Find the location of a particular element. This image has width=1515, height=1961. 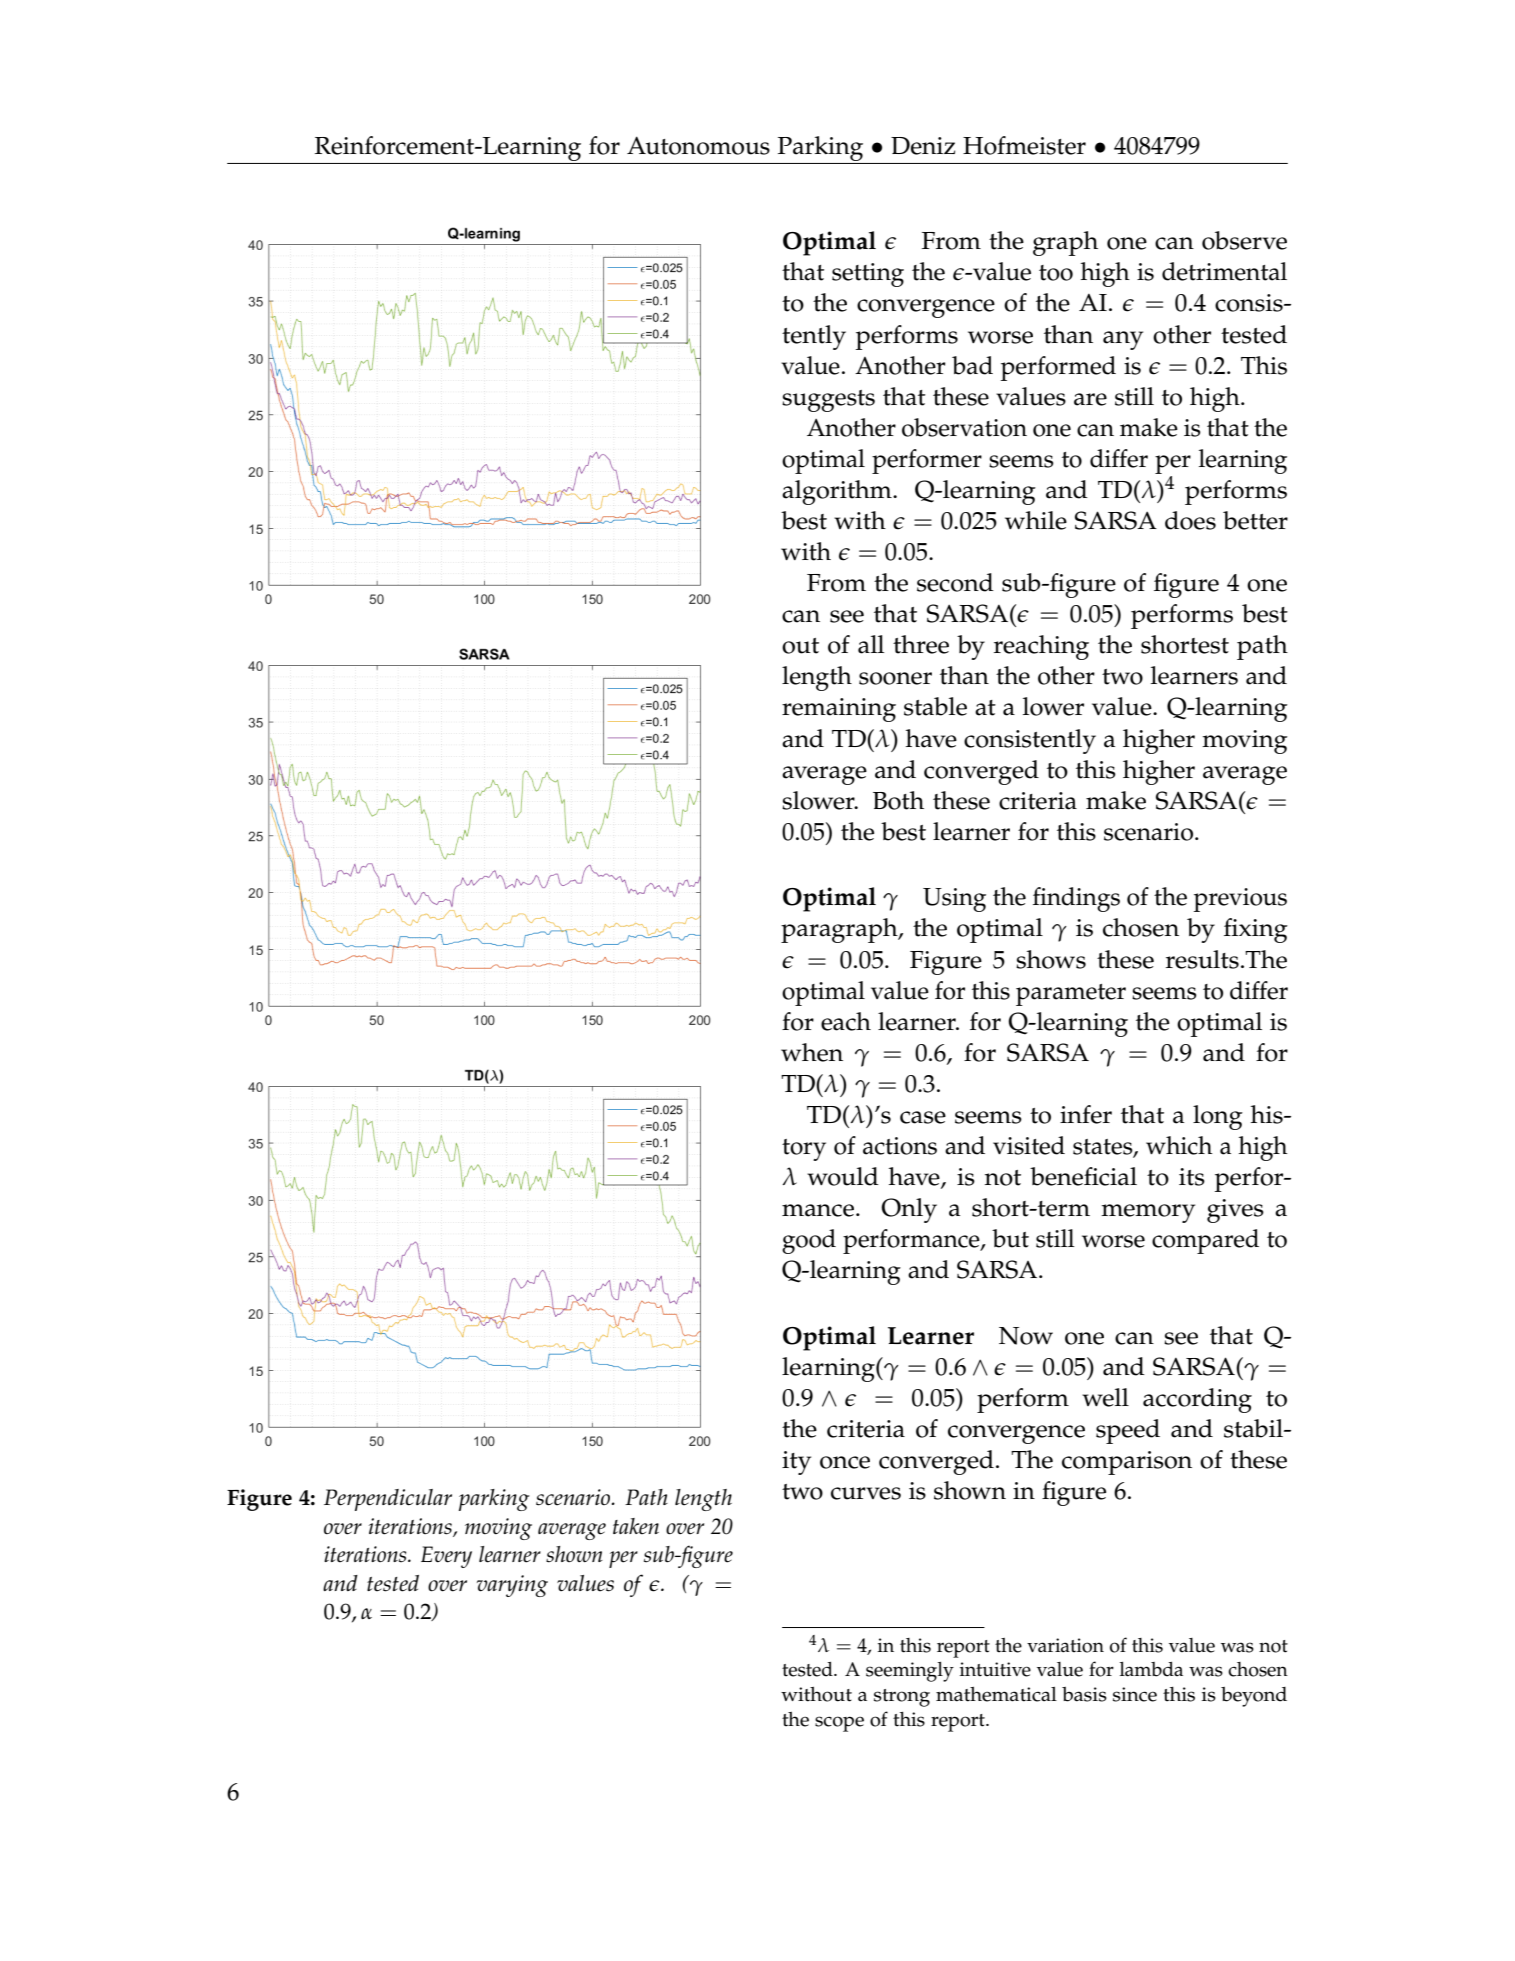

Both is located at coordinates (898, 800).
